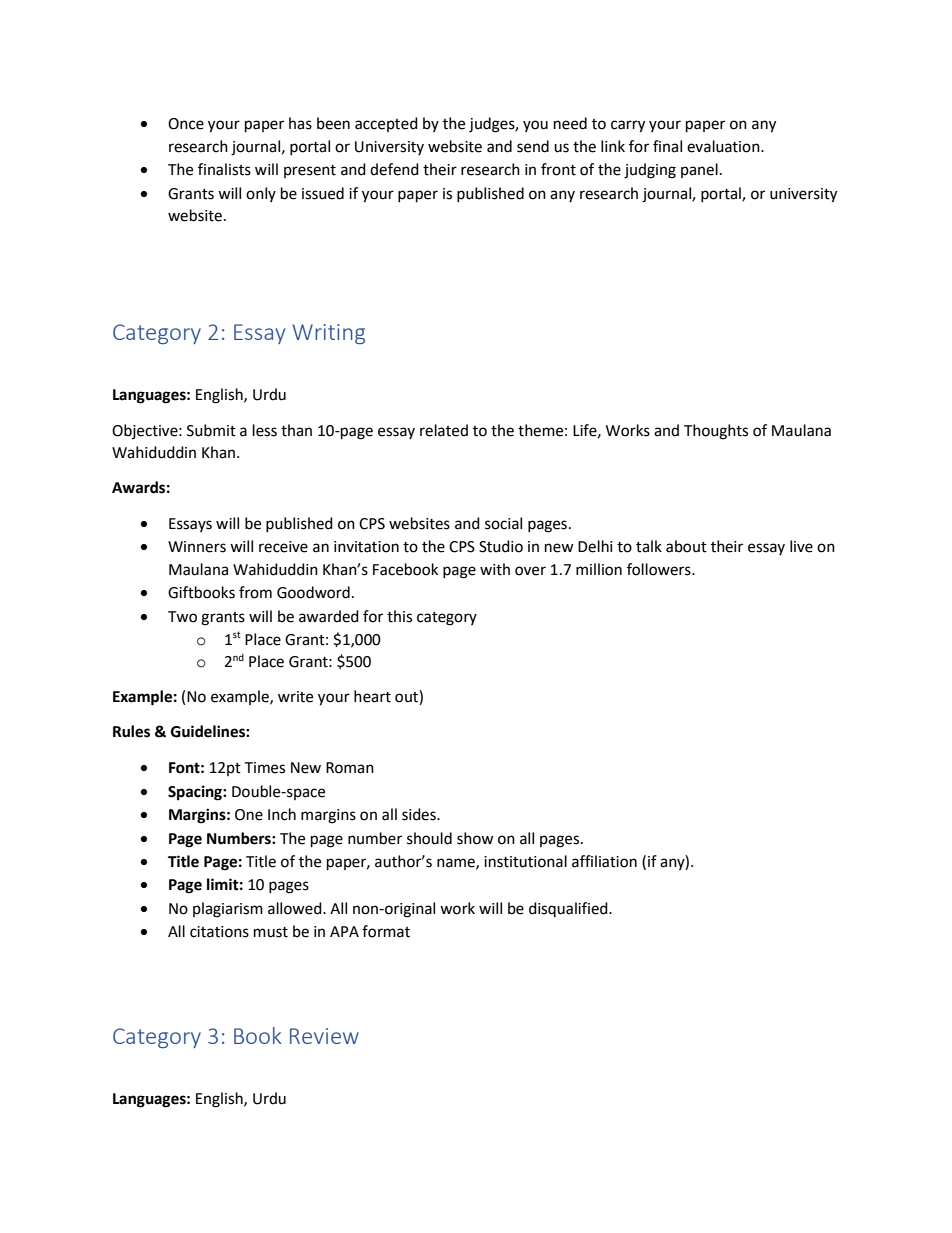 The width and height of the screenshot is (952, 1233). I want to click on format, so click(386, 931).
